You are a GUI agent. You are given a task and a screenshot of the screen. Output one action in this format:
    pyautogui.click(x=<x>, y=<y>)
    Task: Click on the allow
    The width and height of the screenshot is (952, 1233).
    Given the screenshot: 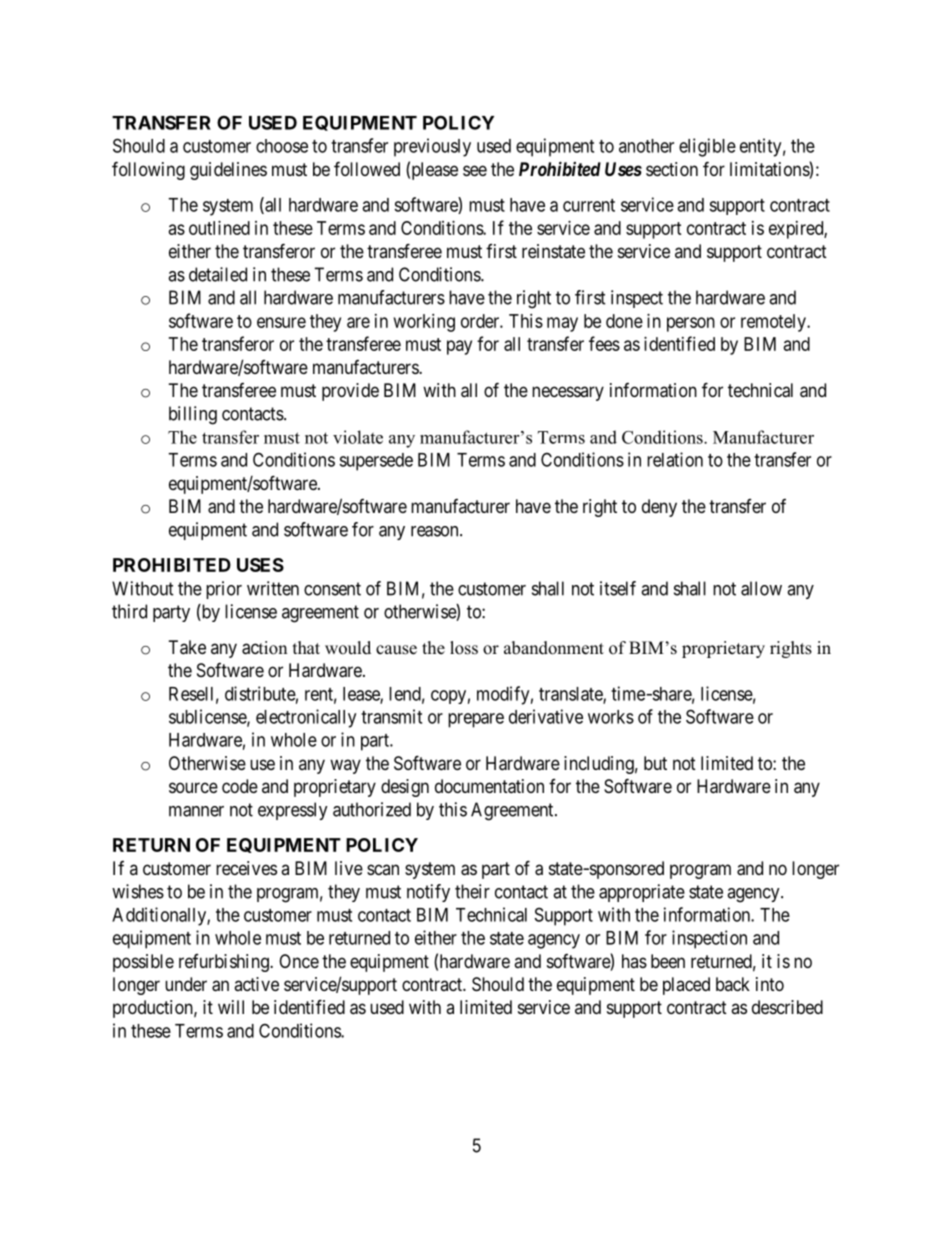 What is the action you would take?
    pyautogui.click(x=761, y=588)
